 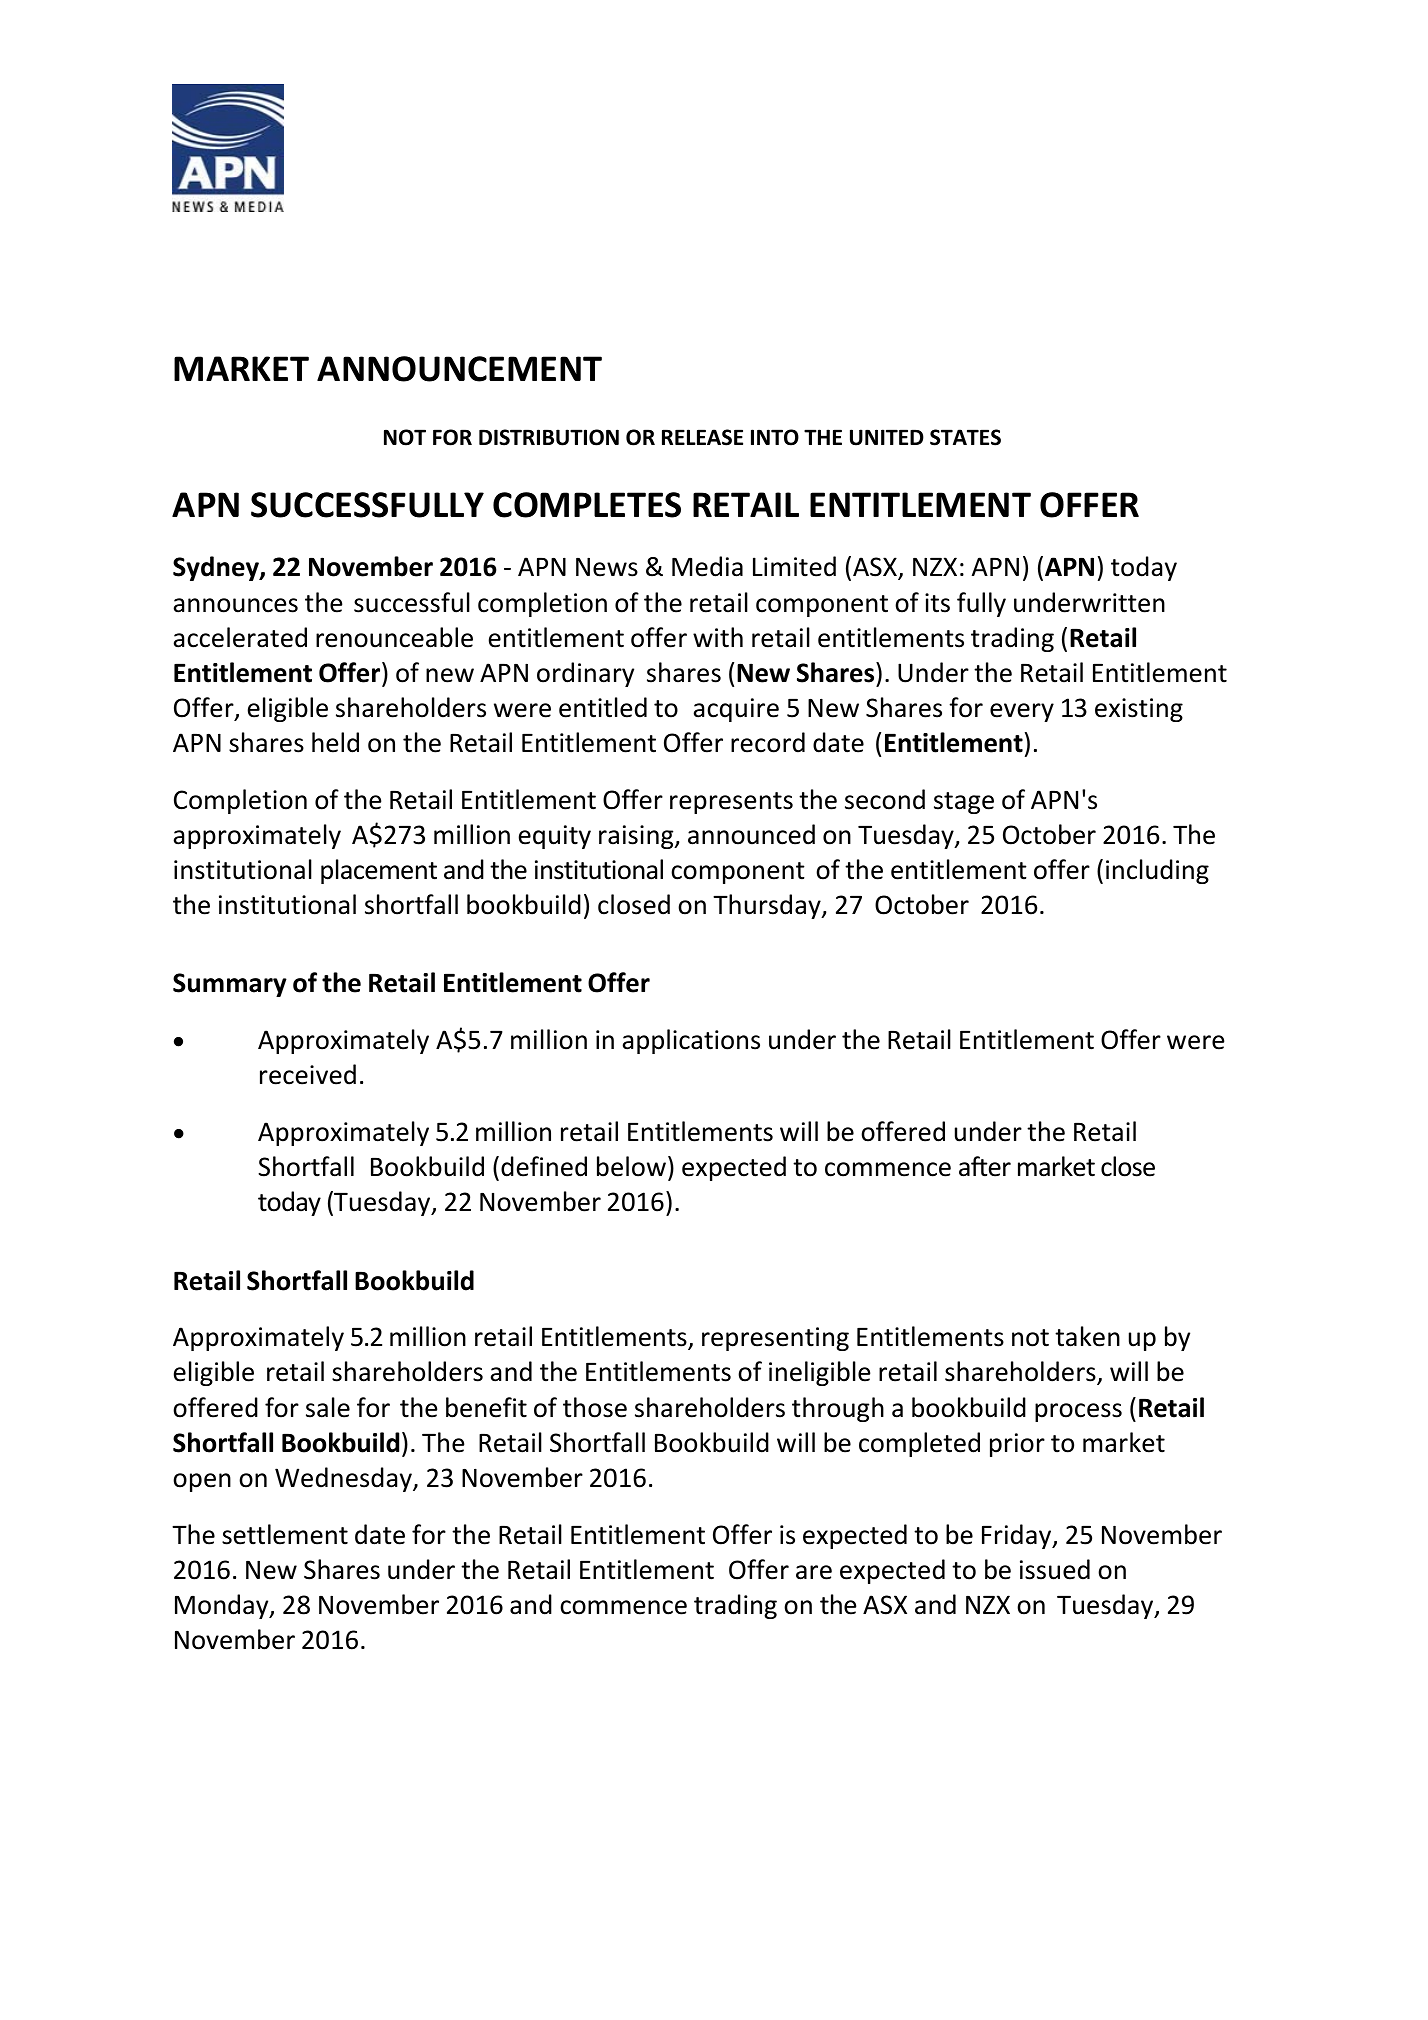 I want to click on including, so click(x=1157, y=871).
